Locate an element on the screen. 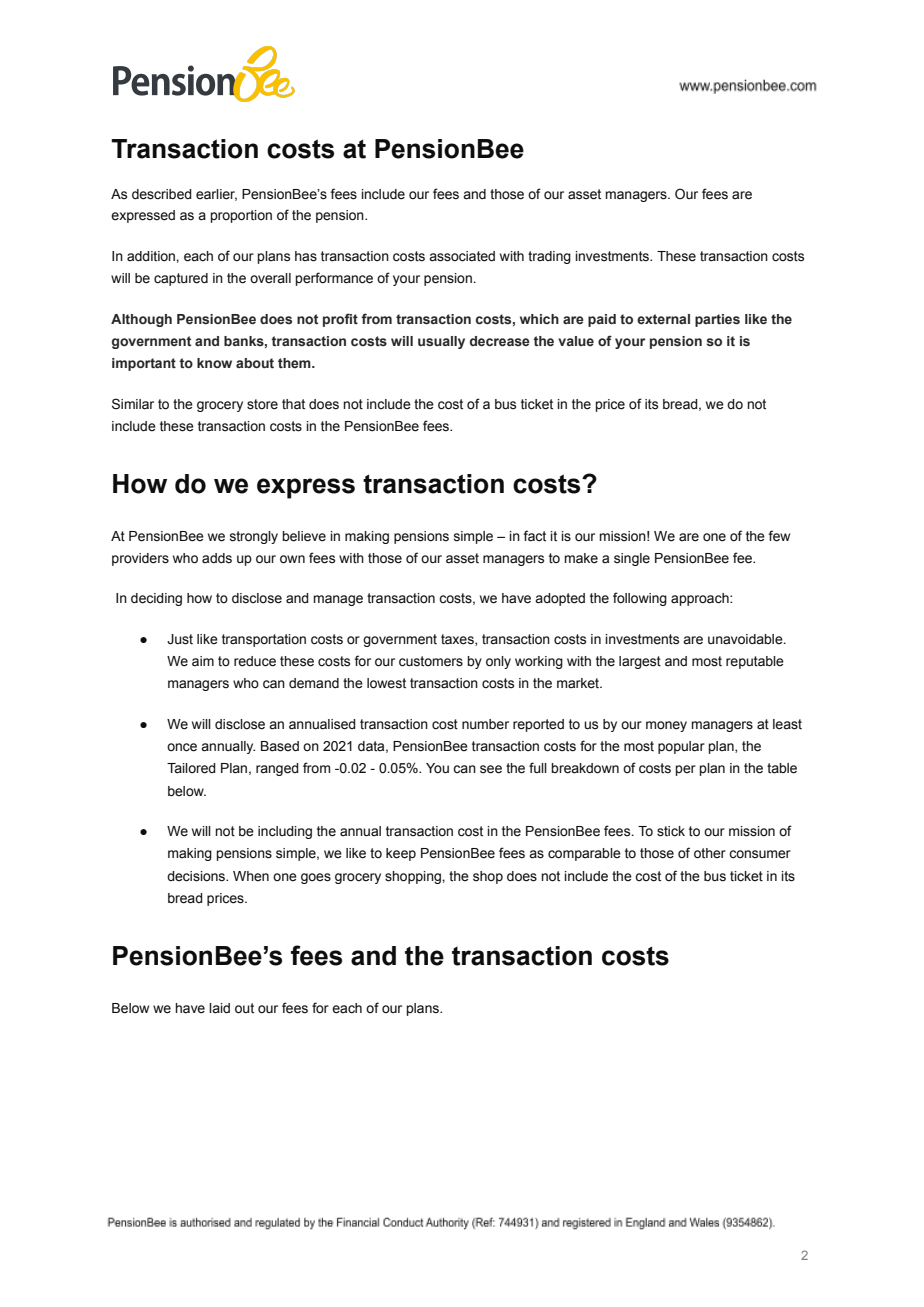  proportion is located at coordinates (241, 216).
